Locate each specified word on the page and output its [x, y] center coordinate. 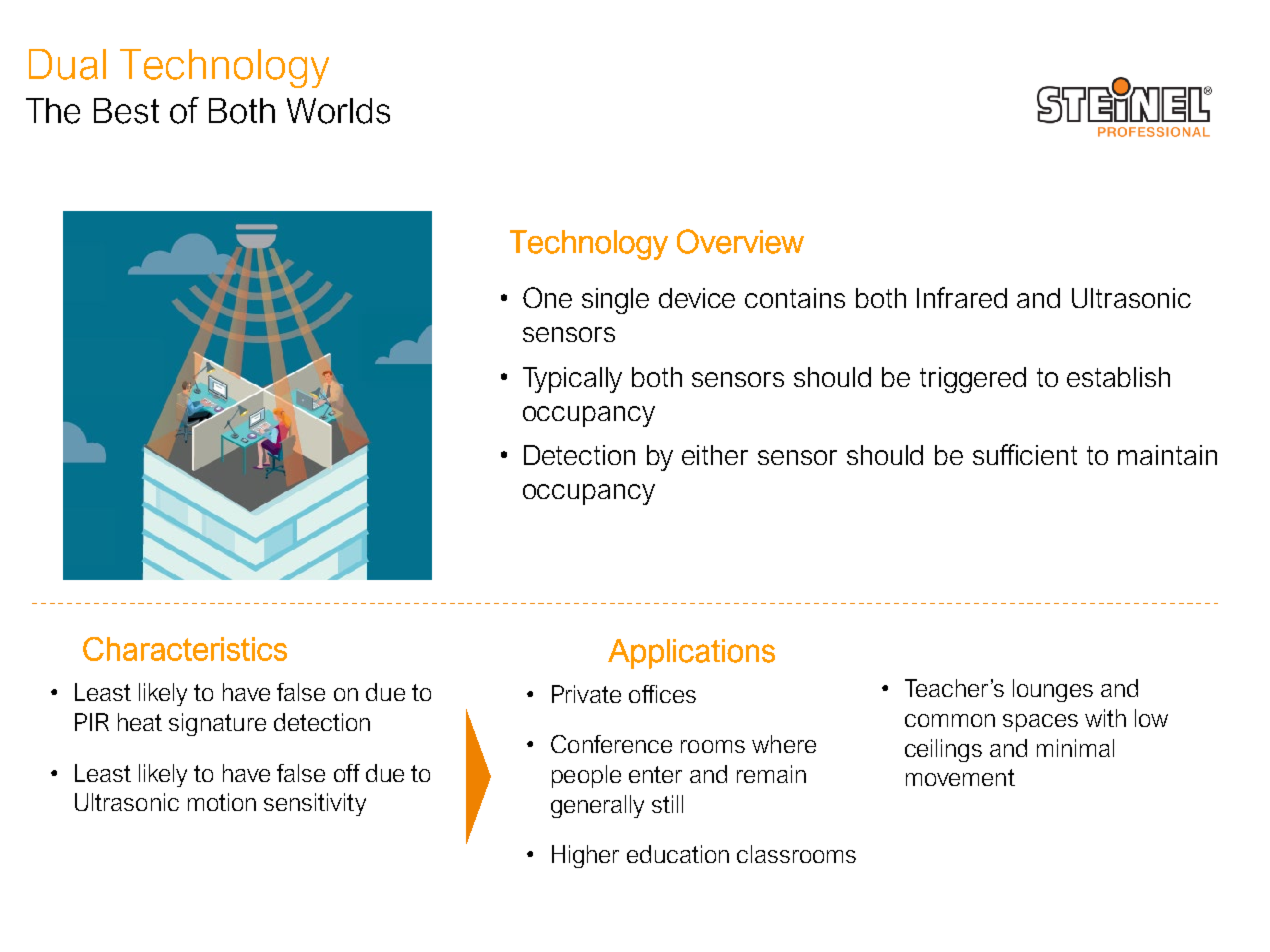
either [715, 455]
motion [222, 802]
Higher [585, 856]
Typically [572, 380]
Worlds [338, 111]
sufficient [1025, 454]
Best [126, 111]
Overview [740, 241]
